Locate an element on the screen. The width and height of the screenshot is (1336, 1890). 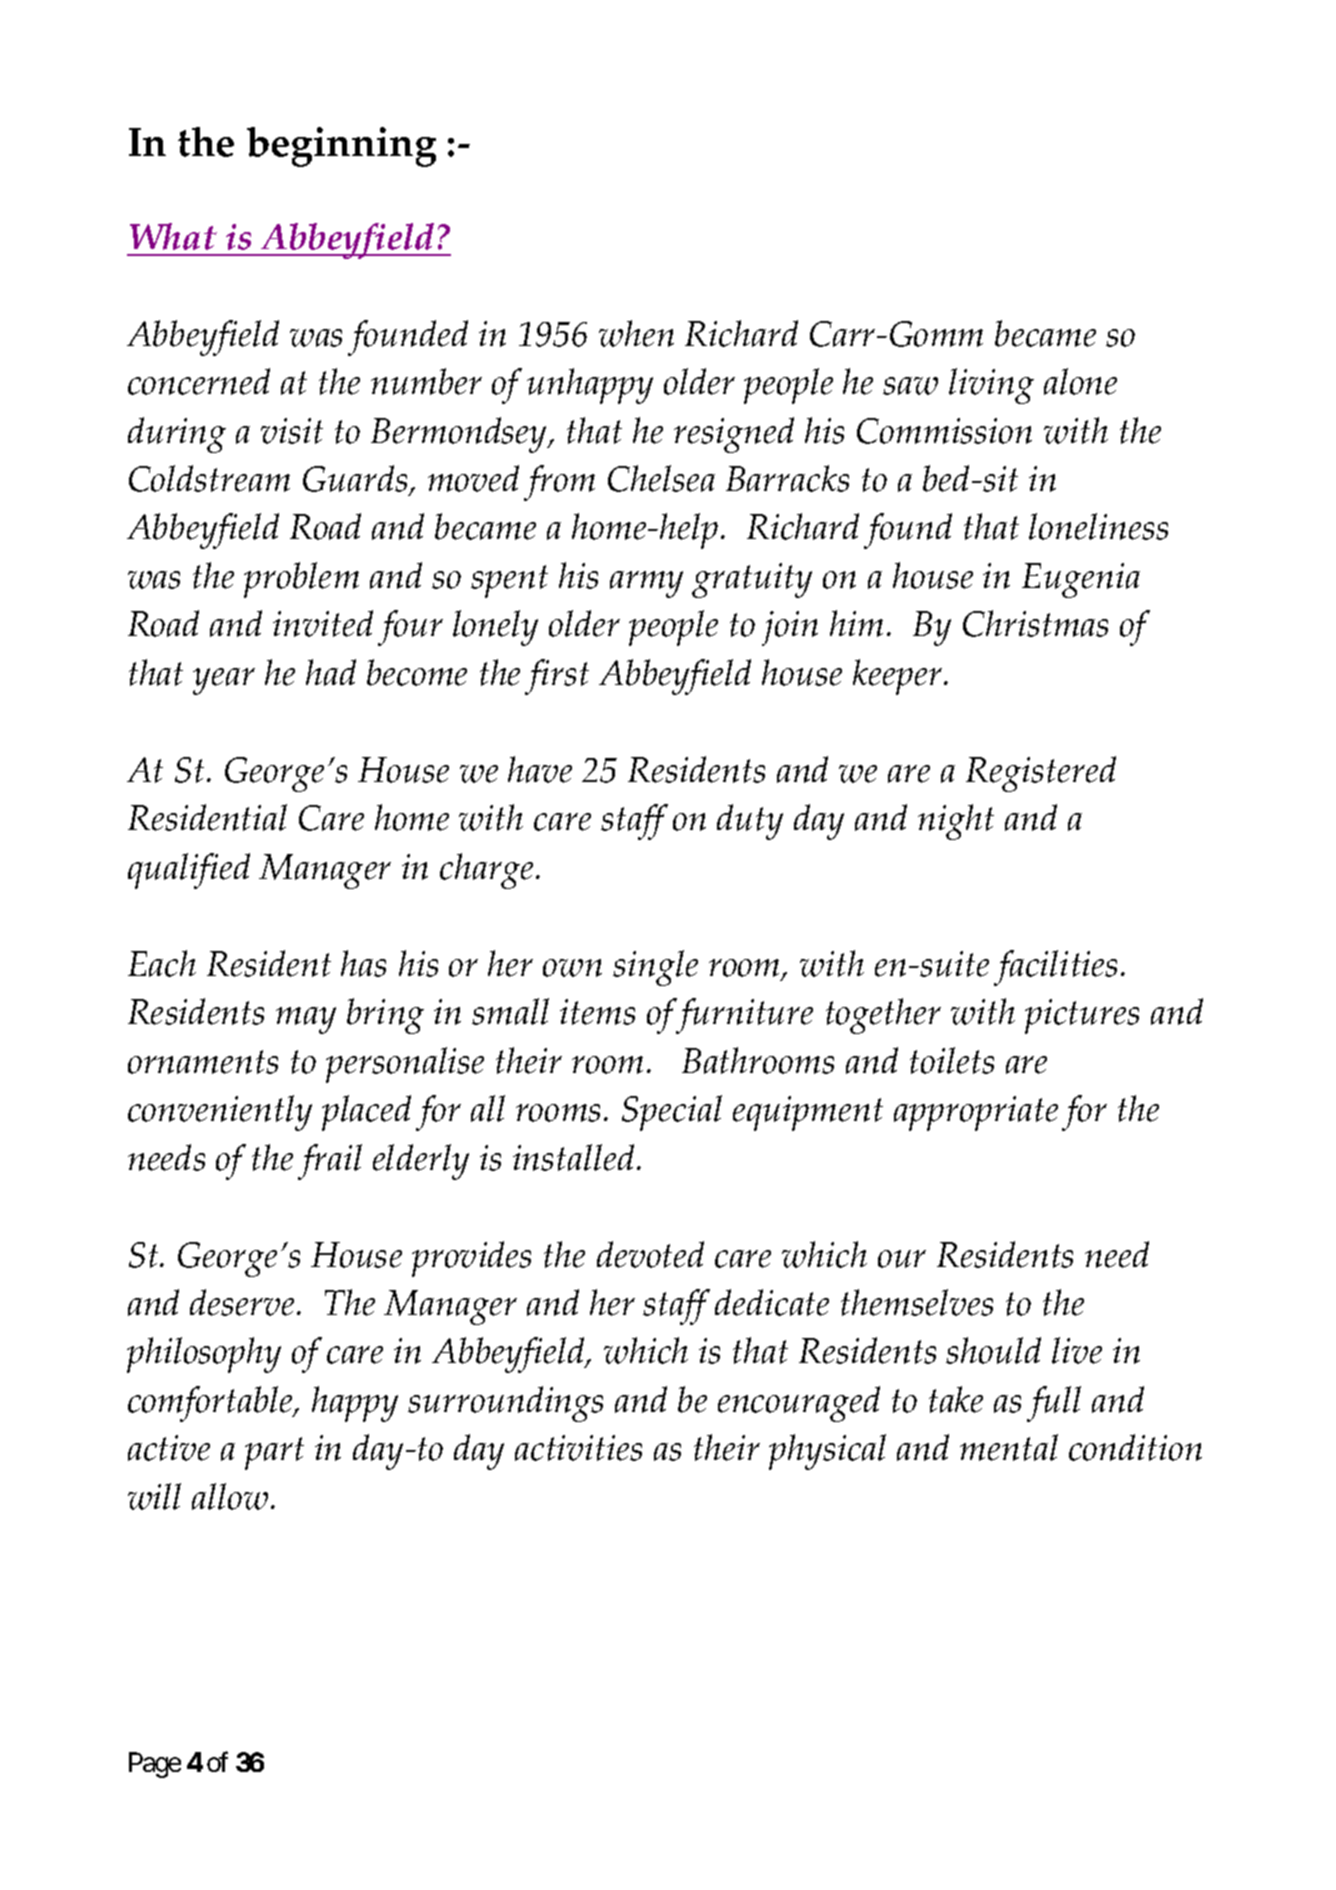
when is located at coordinates (636, 333).
